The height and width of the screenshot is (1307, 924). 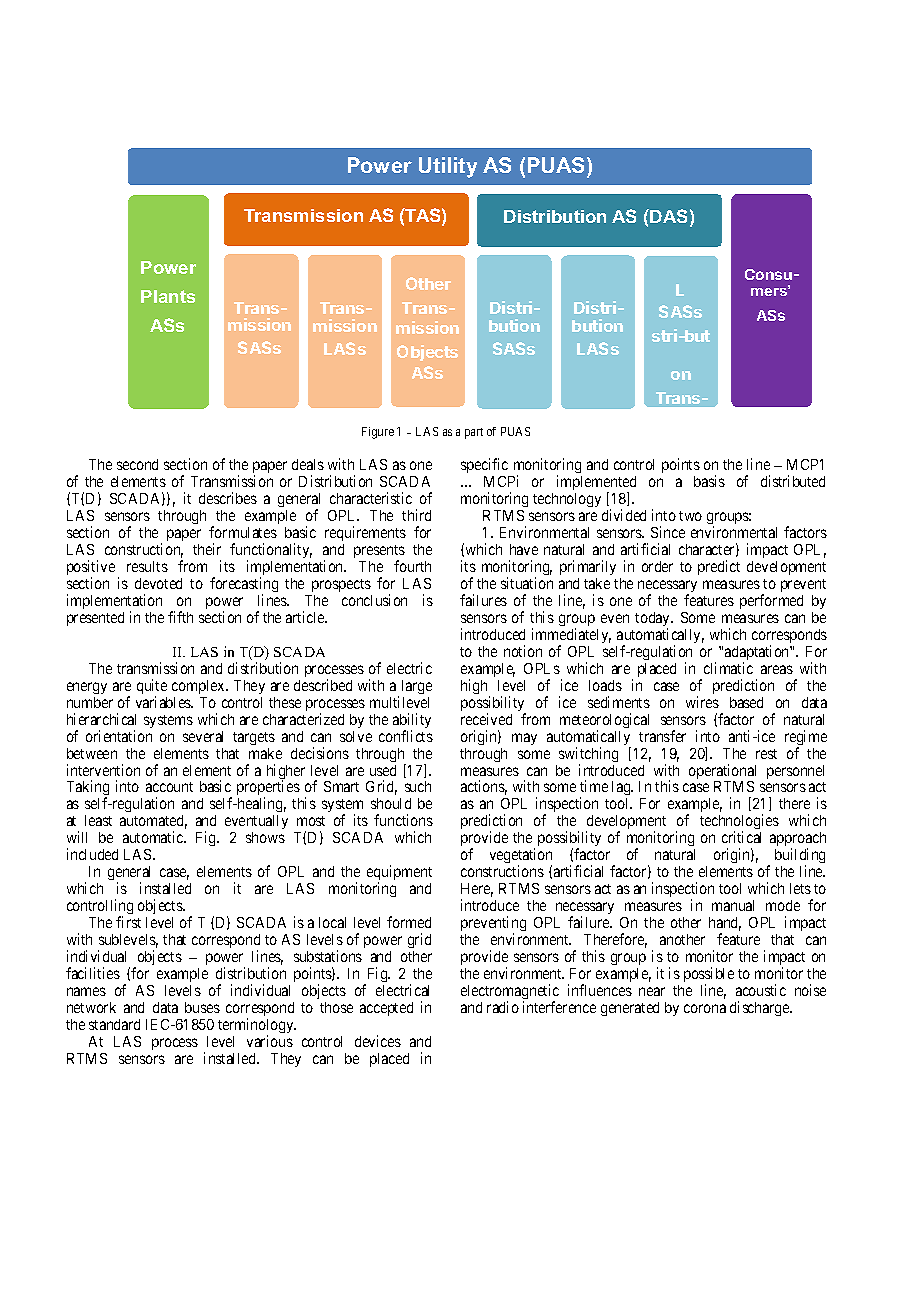 I want to click on buses, so click(x=202, y=1007).
